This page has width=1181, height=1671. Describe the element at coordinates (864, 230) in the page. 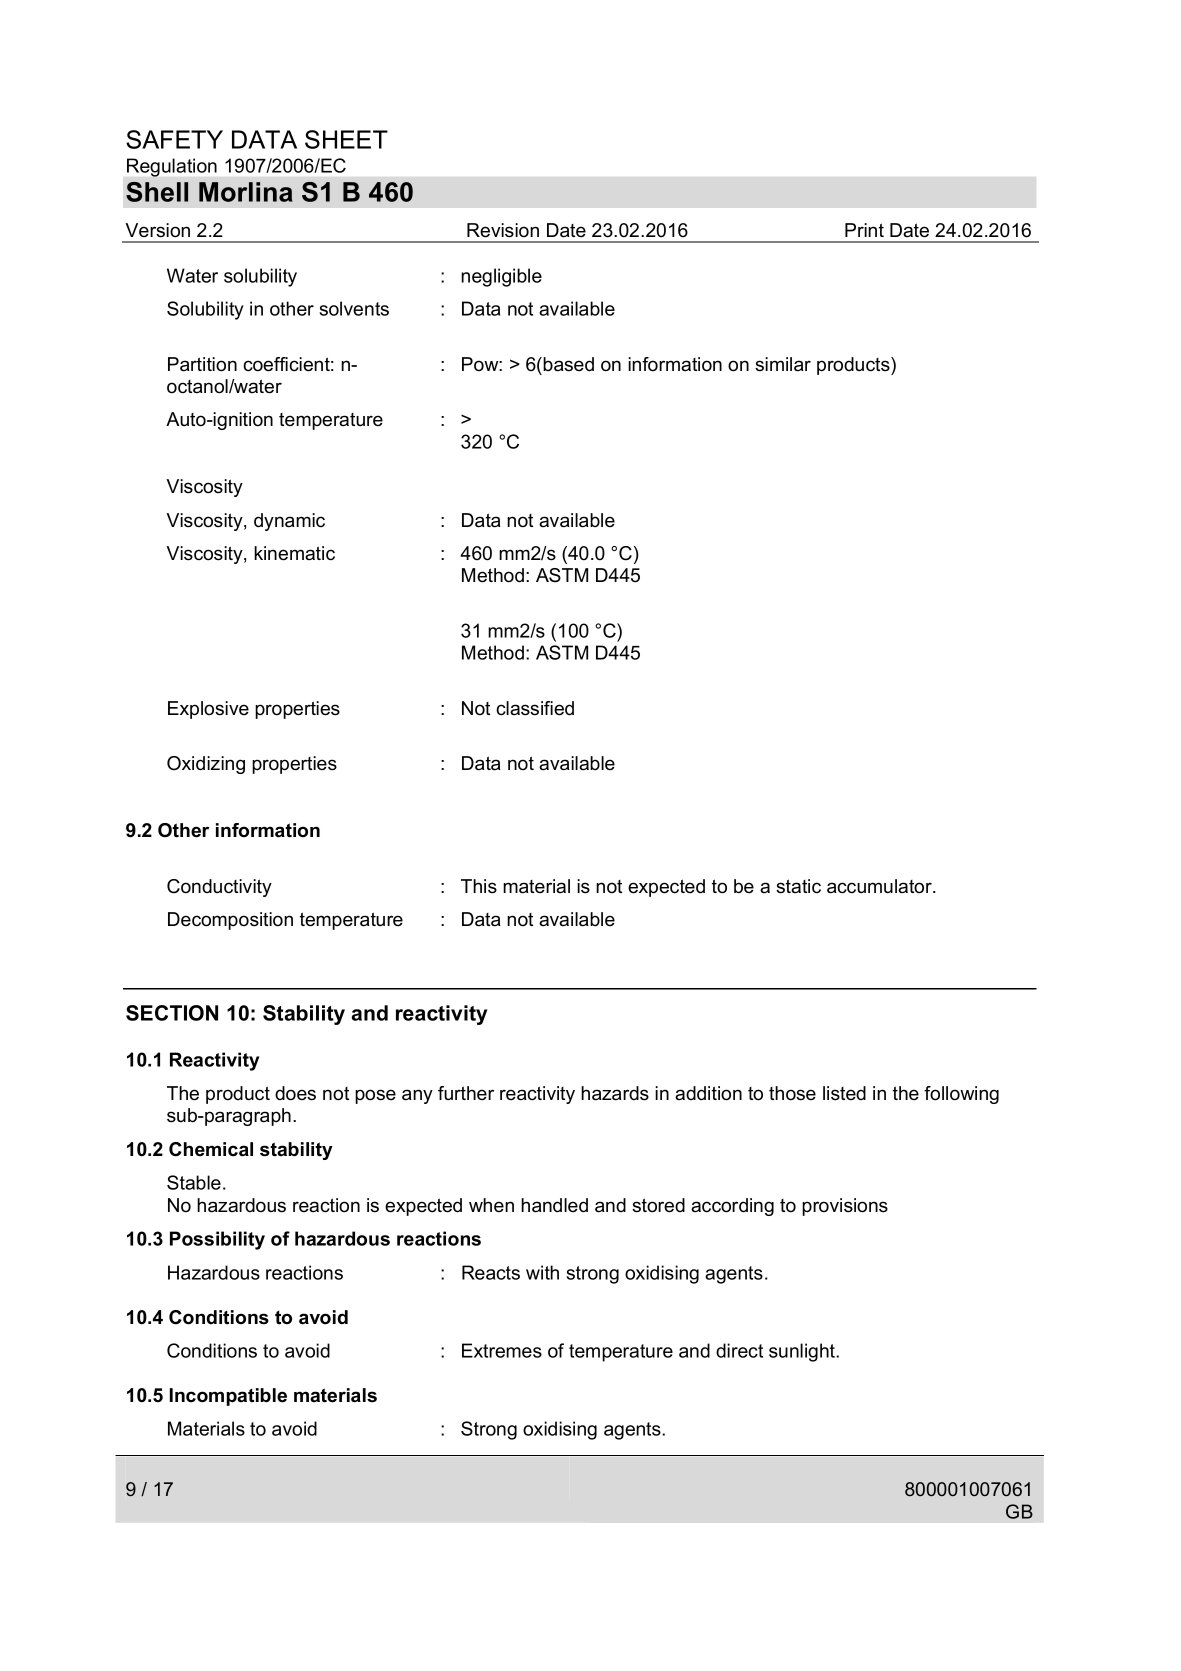

I see `Print` at that location.
